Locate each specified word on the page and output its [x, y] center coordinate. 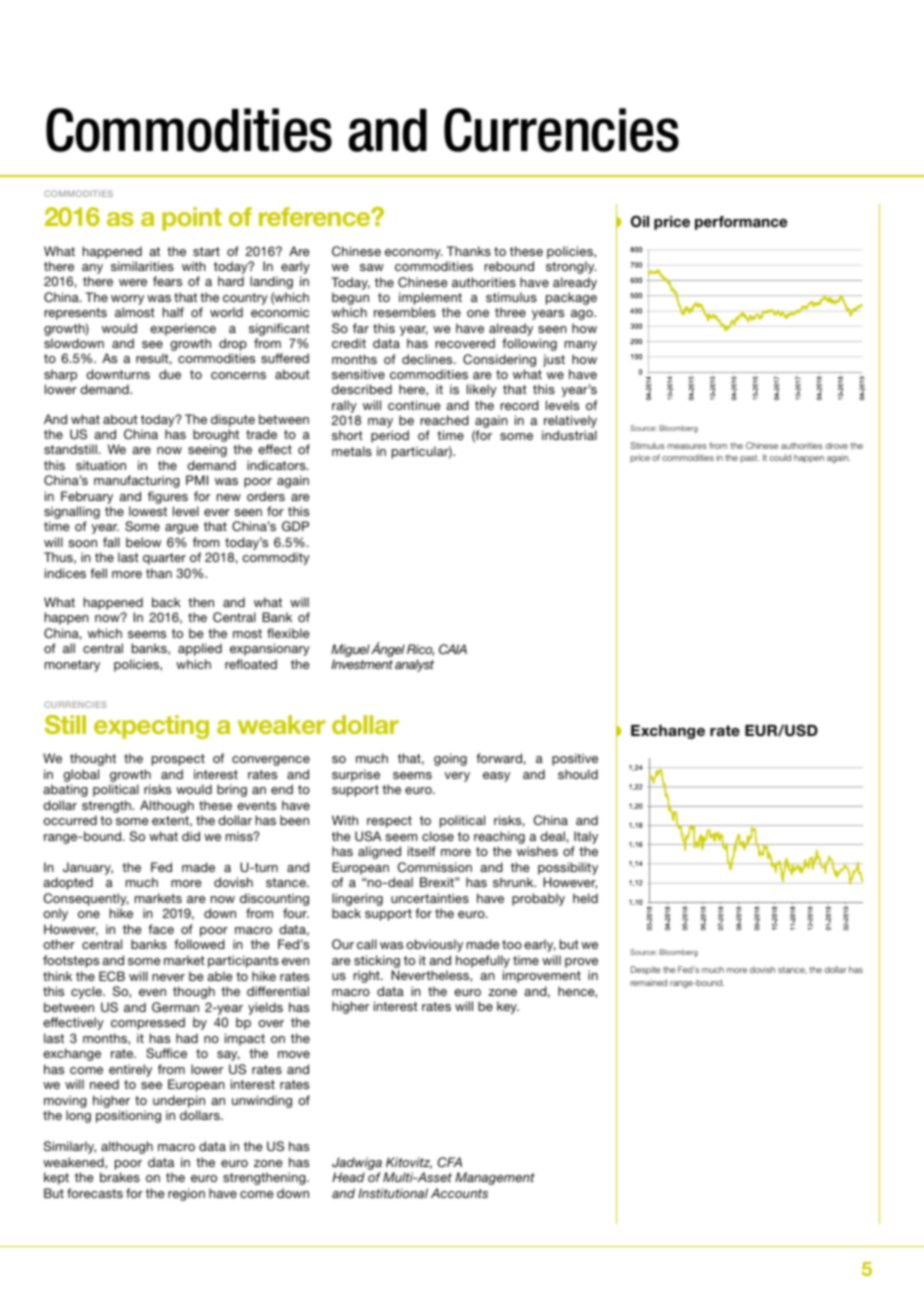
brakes [120, 1177]
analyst [414, 665]
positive [575, 759]
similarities [142, 266]
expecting [151, 727]
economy [414, 254]
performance [741, 223]
